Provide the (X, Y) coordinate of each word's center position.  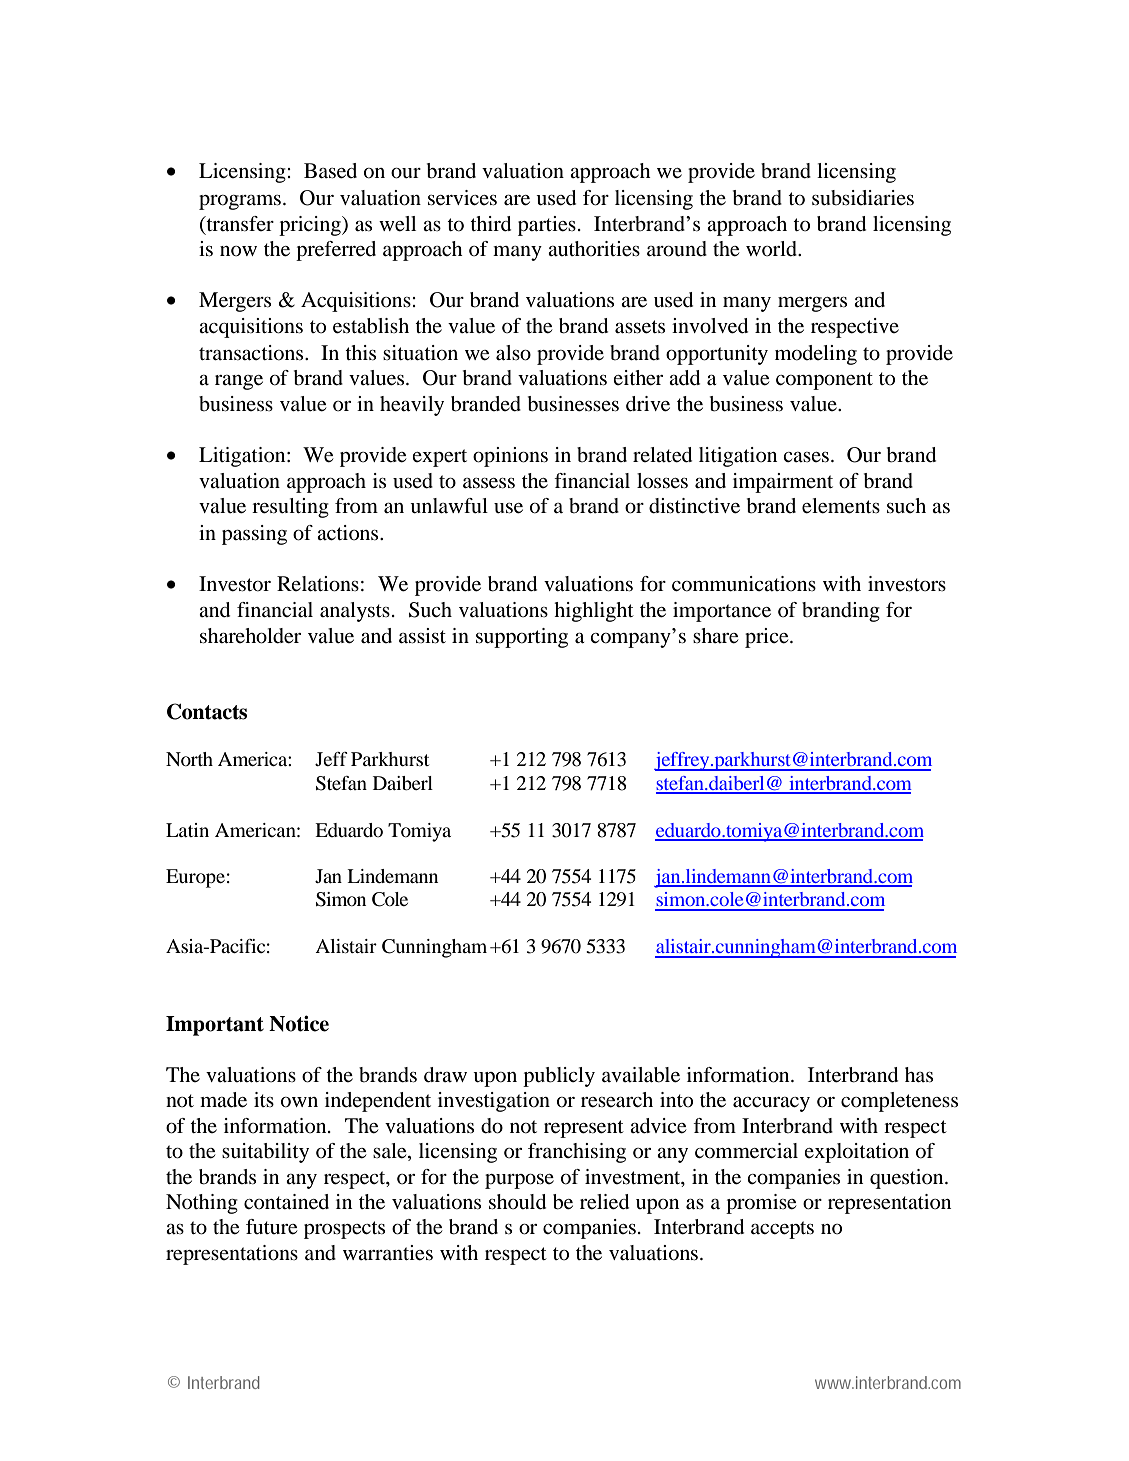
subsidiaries (863, 198)
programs (240, 202)
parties (547, 226)
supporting (522, 638)
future (271, 1227)
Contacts (207, 711)
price (768, 638)
